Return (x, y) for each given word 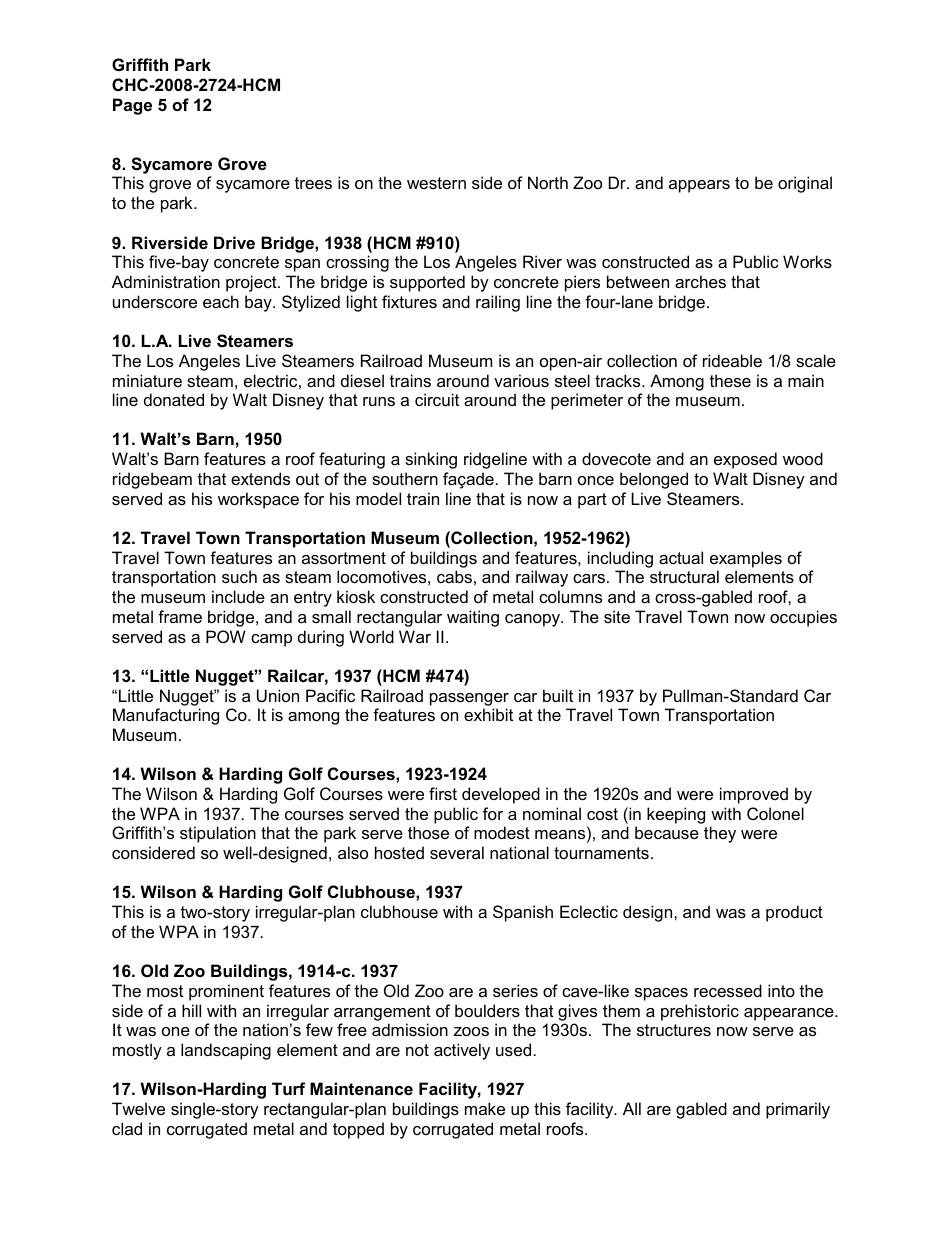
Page (132, 106)
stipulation (218, 834)
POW (226, 636)
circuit (437, 399)
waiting (473, 618)
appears (699, 186)
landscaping (226, 1051)
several (457, 852)
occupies (803, 618)
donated (174, 399)
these (730, 380)
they (720, 834)
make (485, 1108)
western (436, 183)
